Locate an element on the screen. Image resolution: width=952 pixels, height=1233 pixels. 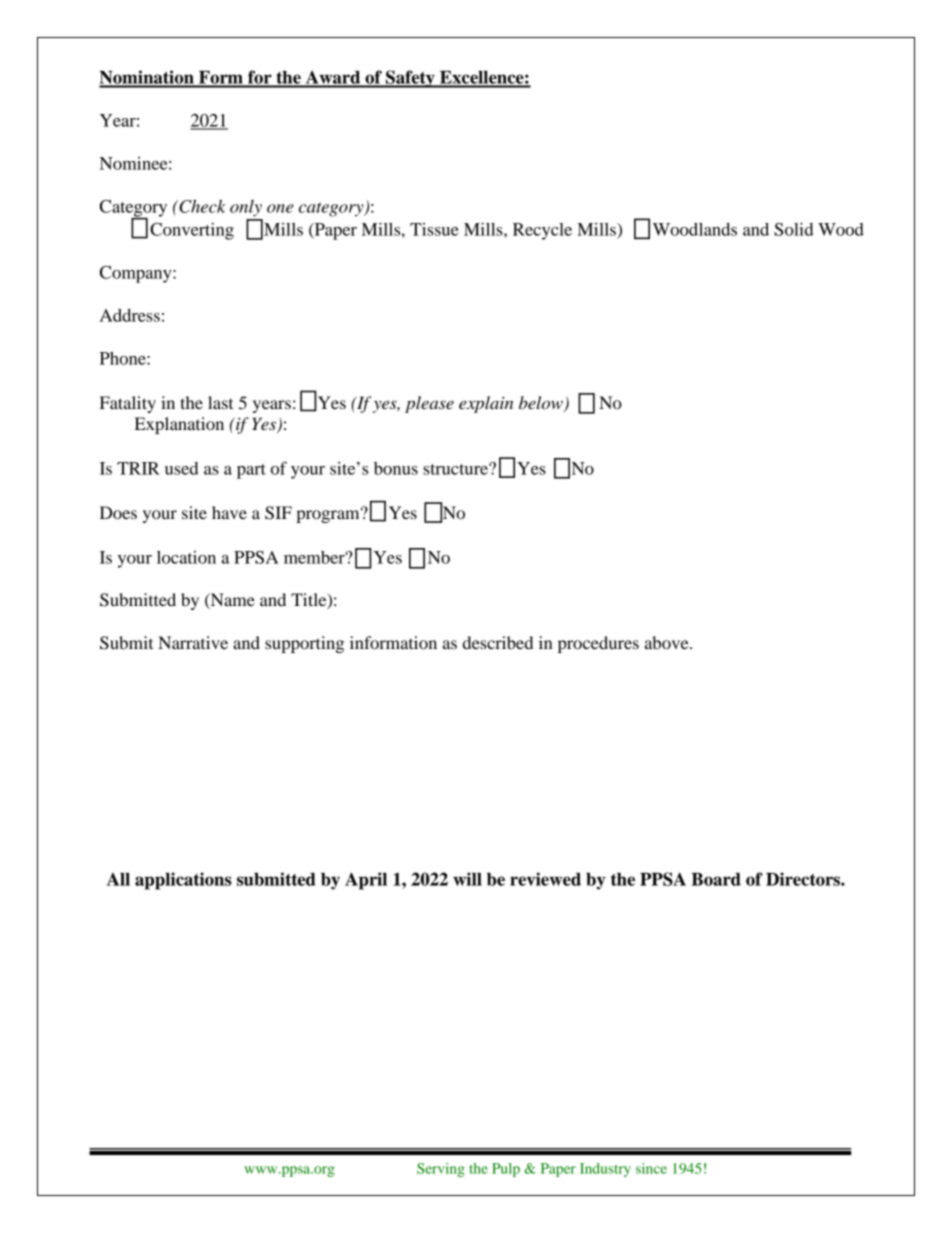
Narrative is located at coordinates (193, 642).
